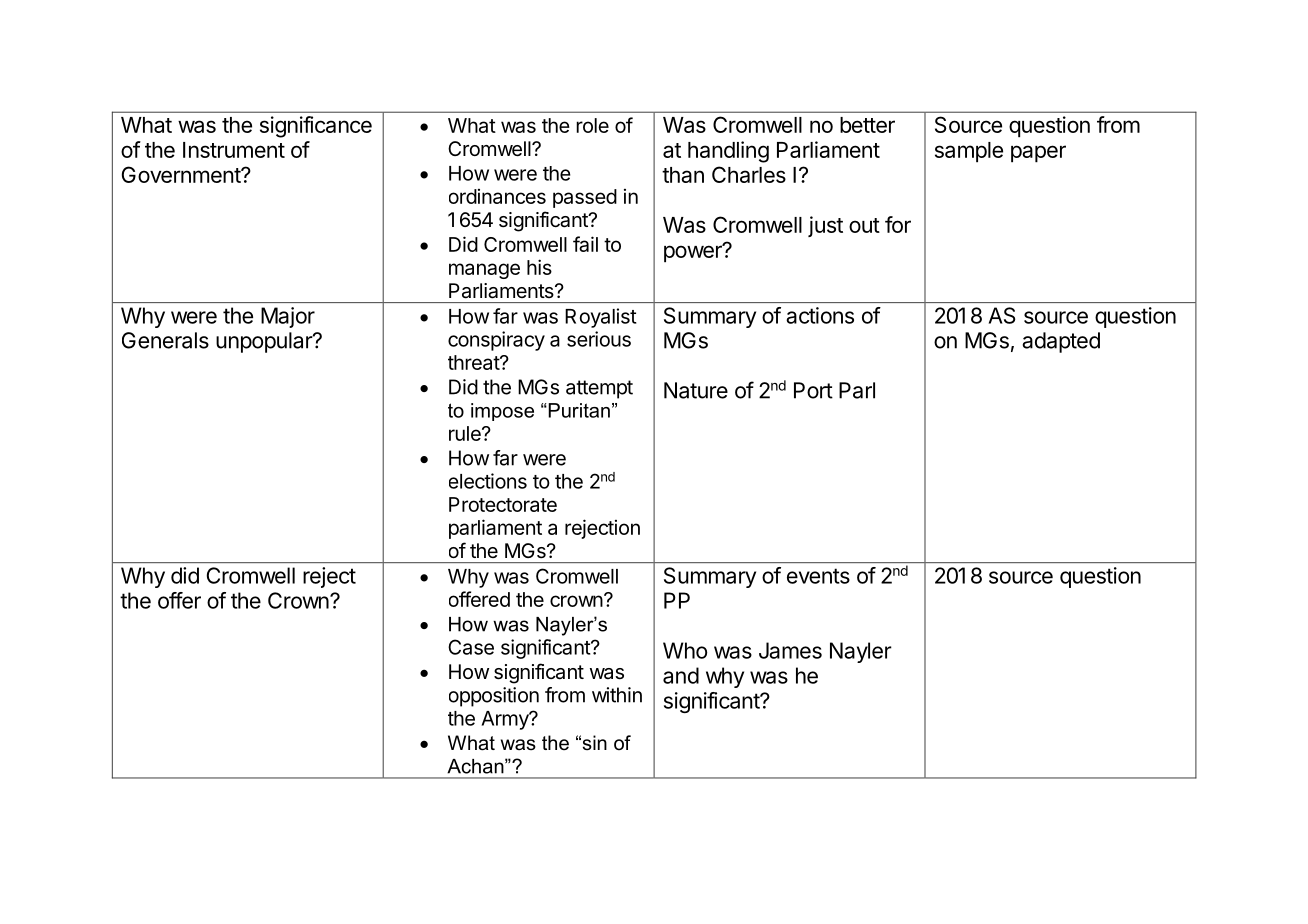 This page has width=1308, height=924. What do you see at coordinates (617, 695) in the page?
I see `within` at bounding box center [617, 695].
